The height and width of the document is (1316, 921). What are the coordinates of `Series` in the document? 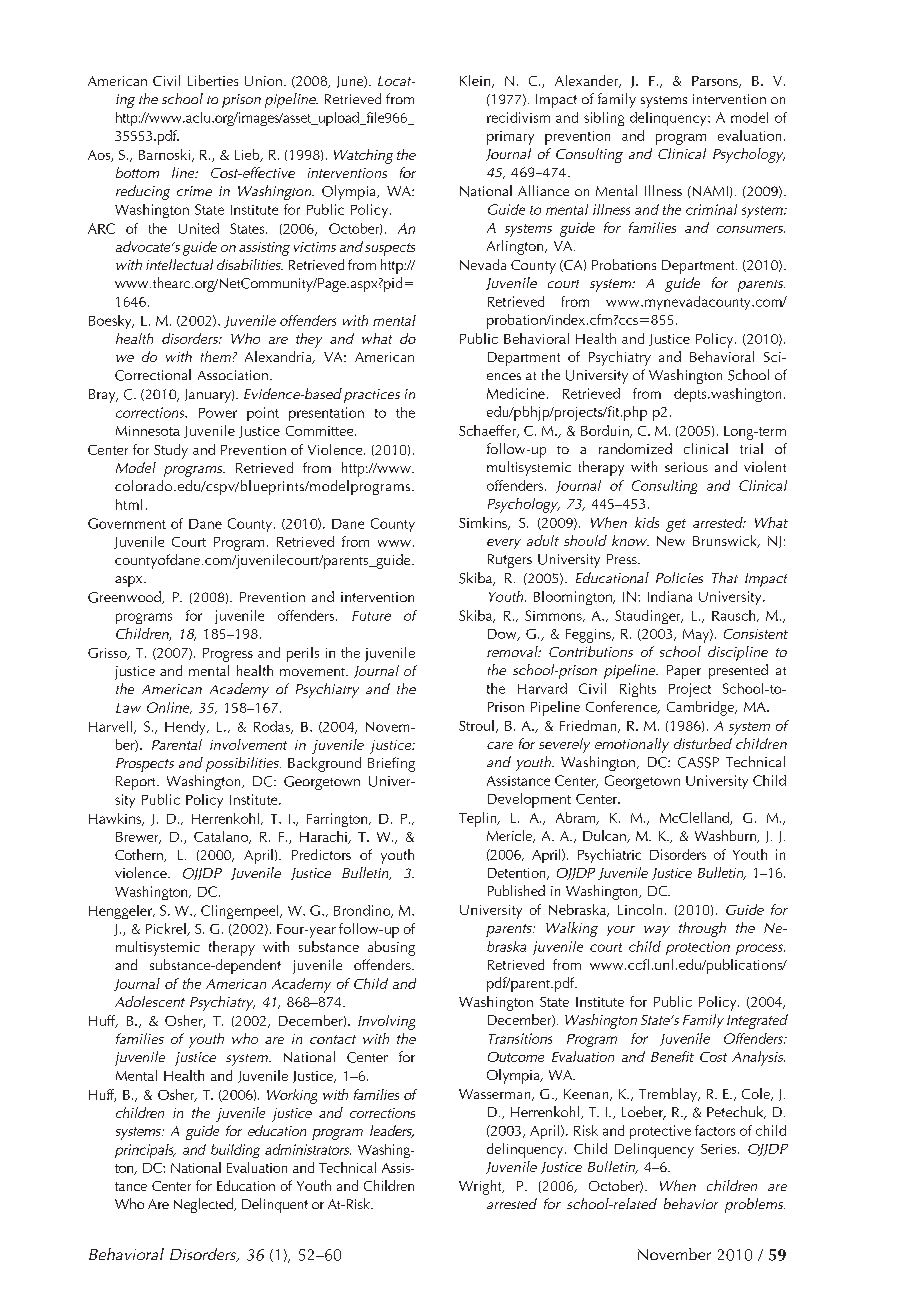 It's located at (720, 1149).
